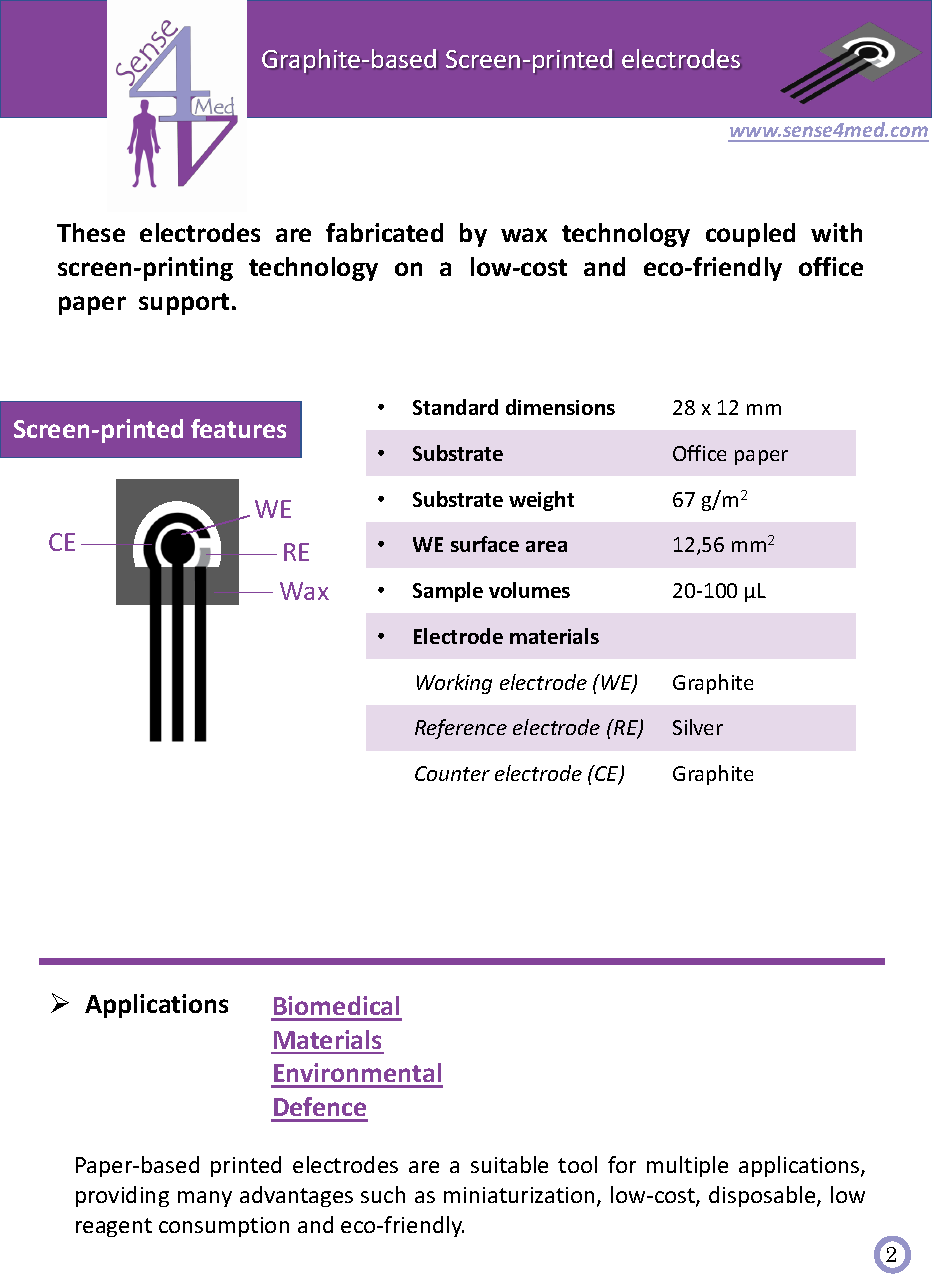 The image size is (932, 1288). Describe the element at coordinates (184, 304) in the screenshot. I see `support` at that location.
